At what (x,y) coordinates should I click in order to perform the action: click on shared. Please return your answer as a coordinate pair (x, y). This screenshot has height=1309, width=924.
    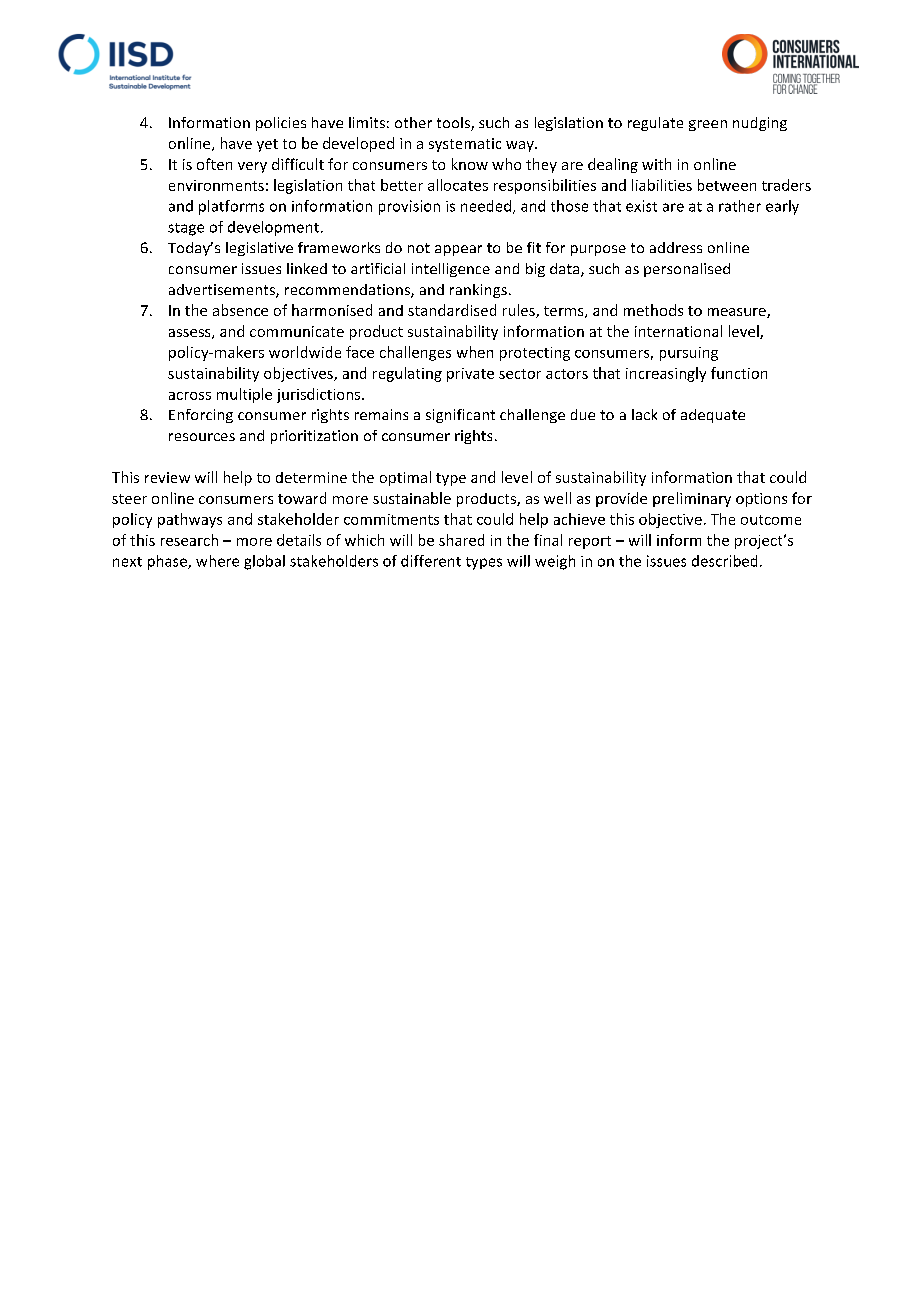
    Looking at the image, I should click on (461, 540).
